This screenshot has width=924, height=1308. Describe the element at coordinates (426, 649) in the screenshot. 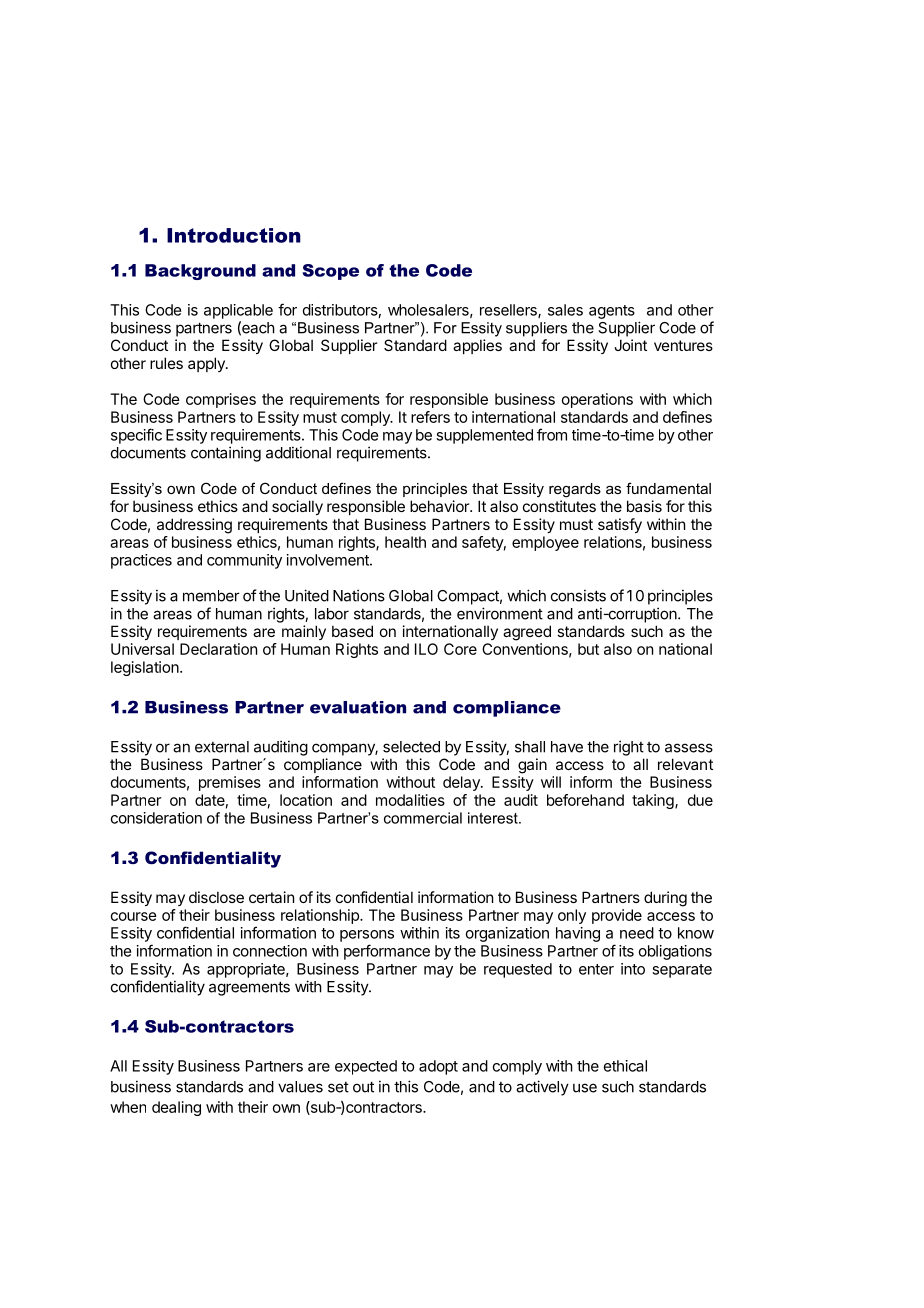

I see `ILO` at that location.
